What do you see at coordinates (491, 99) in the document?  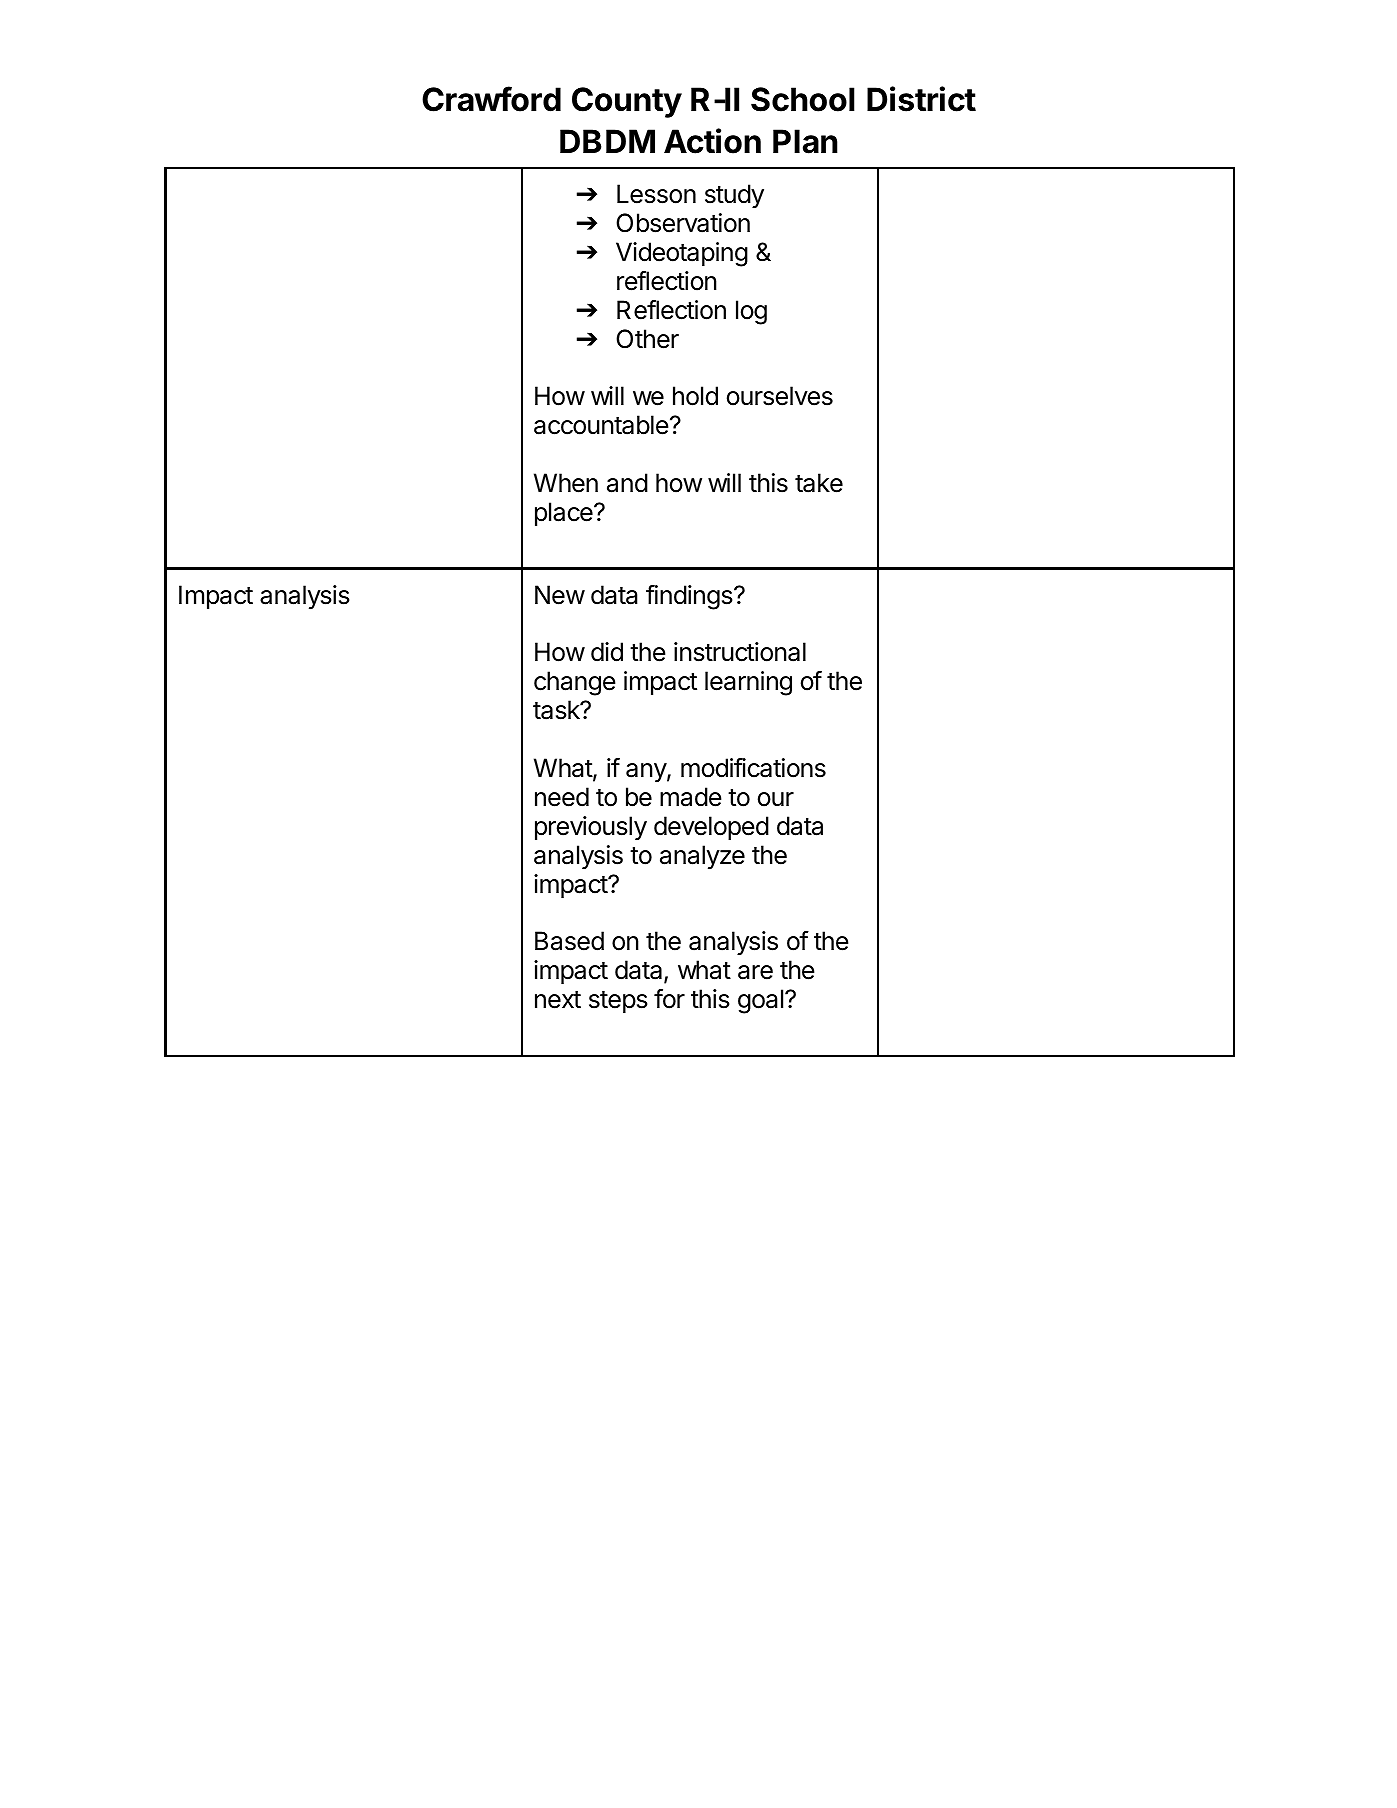 I see `Crawford` at bounding box center [491, 99].
